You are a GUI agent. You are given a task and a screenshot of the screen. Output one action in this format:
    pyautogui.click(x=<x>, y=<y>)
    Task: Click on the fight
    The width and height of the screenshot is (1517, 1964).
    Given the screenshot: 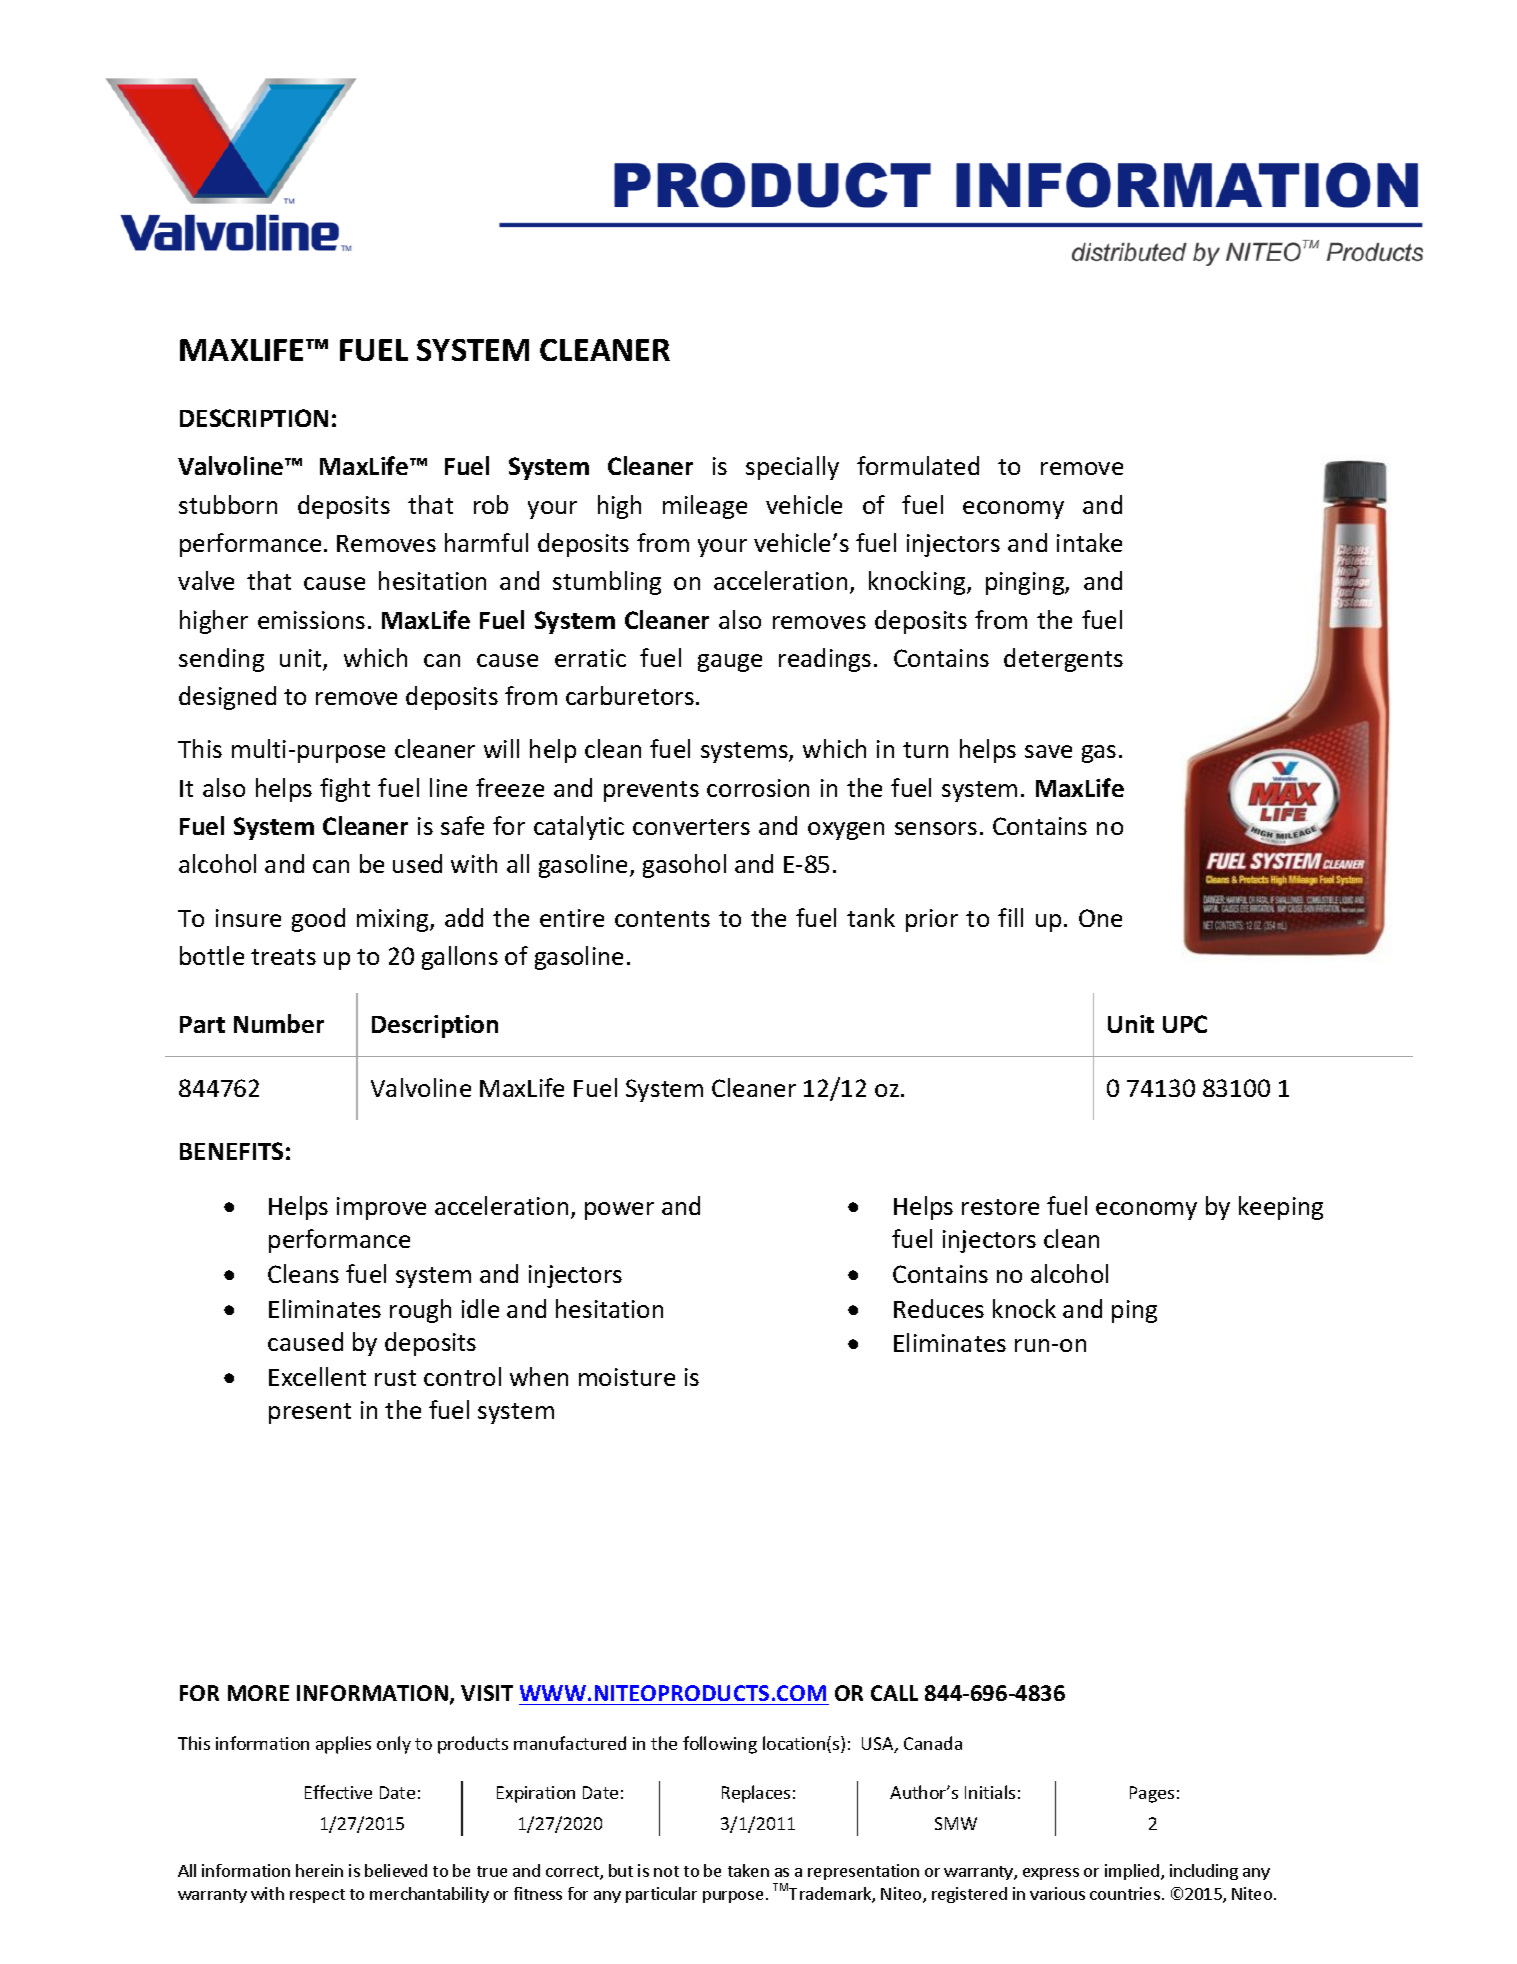 What is the action you would take?
    pyautogui.click(x=345, y=790)
